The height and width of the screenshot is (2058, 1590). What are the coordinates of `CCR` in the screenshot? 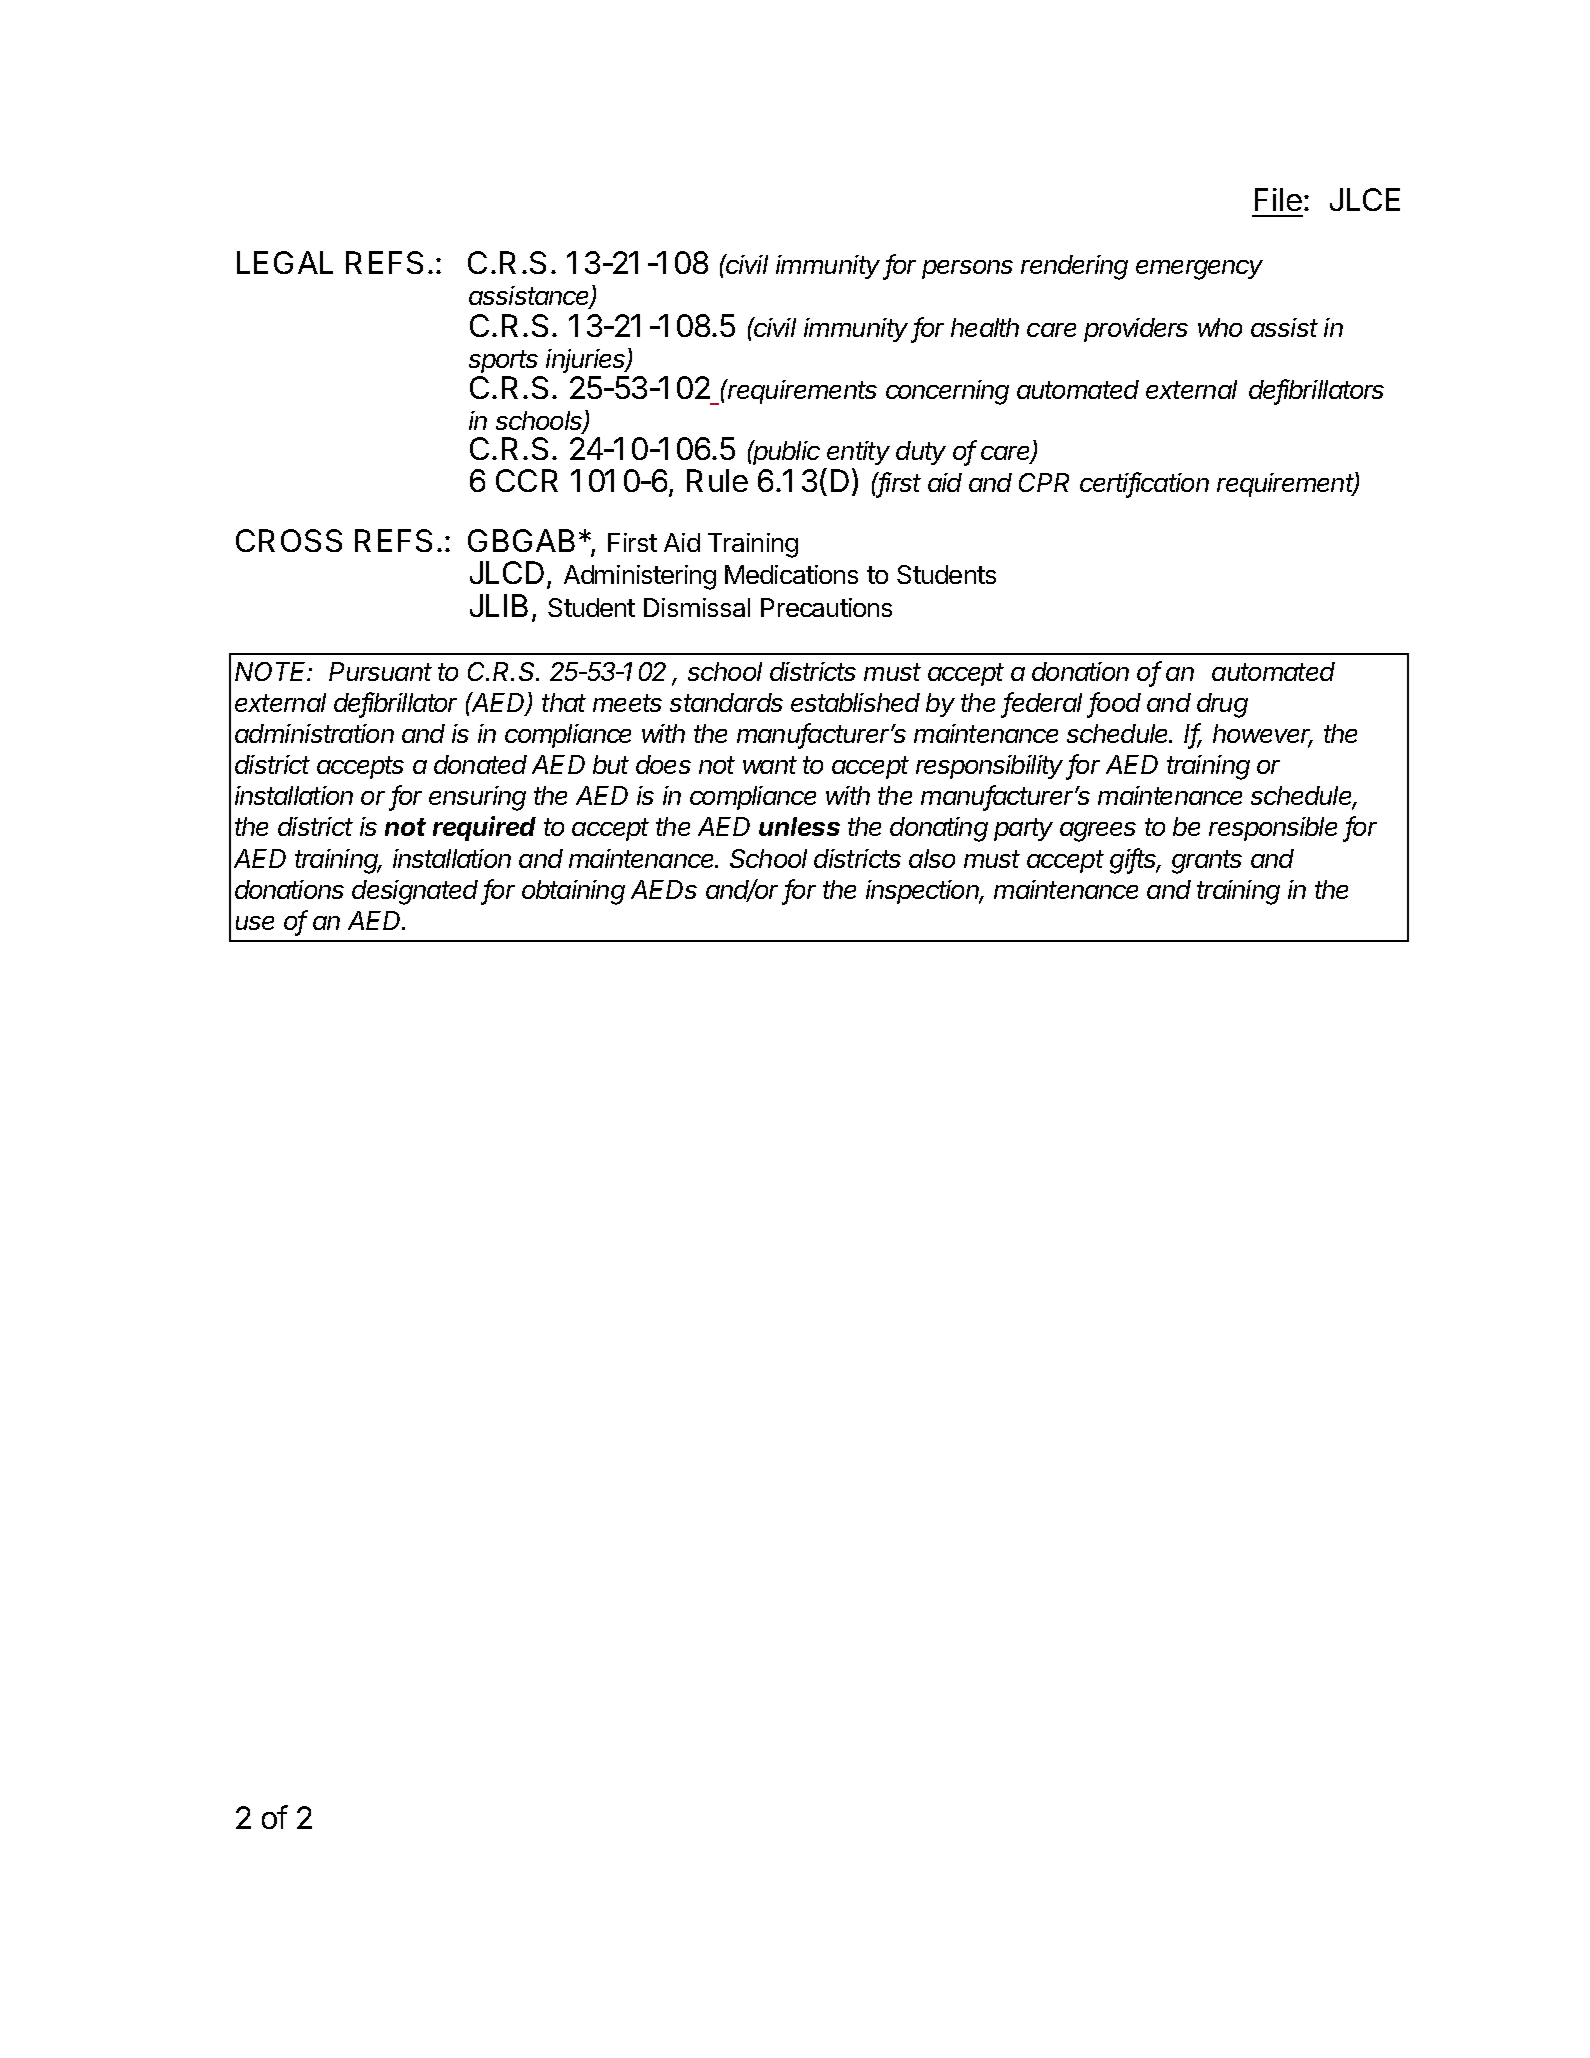 It's located at (527, 480).
